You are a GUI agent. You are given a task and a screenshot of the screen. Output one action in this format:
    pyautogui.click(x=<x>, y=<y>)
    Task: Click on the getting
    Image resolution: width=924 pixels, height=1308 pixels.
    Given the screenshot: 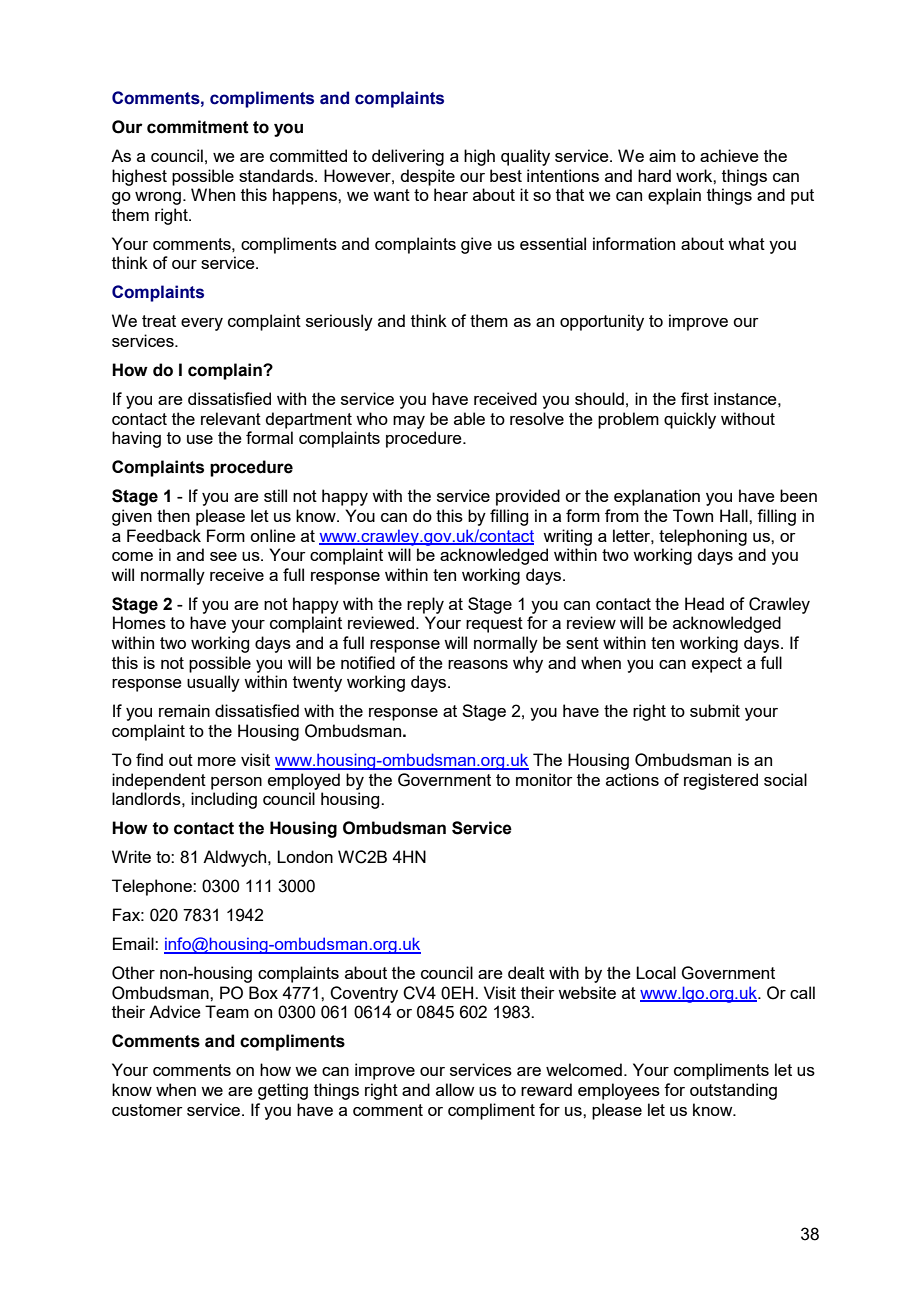 What is the action you would take?
    pyautogui.click(x=283, y=1091)
